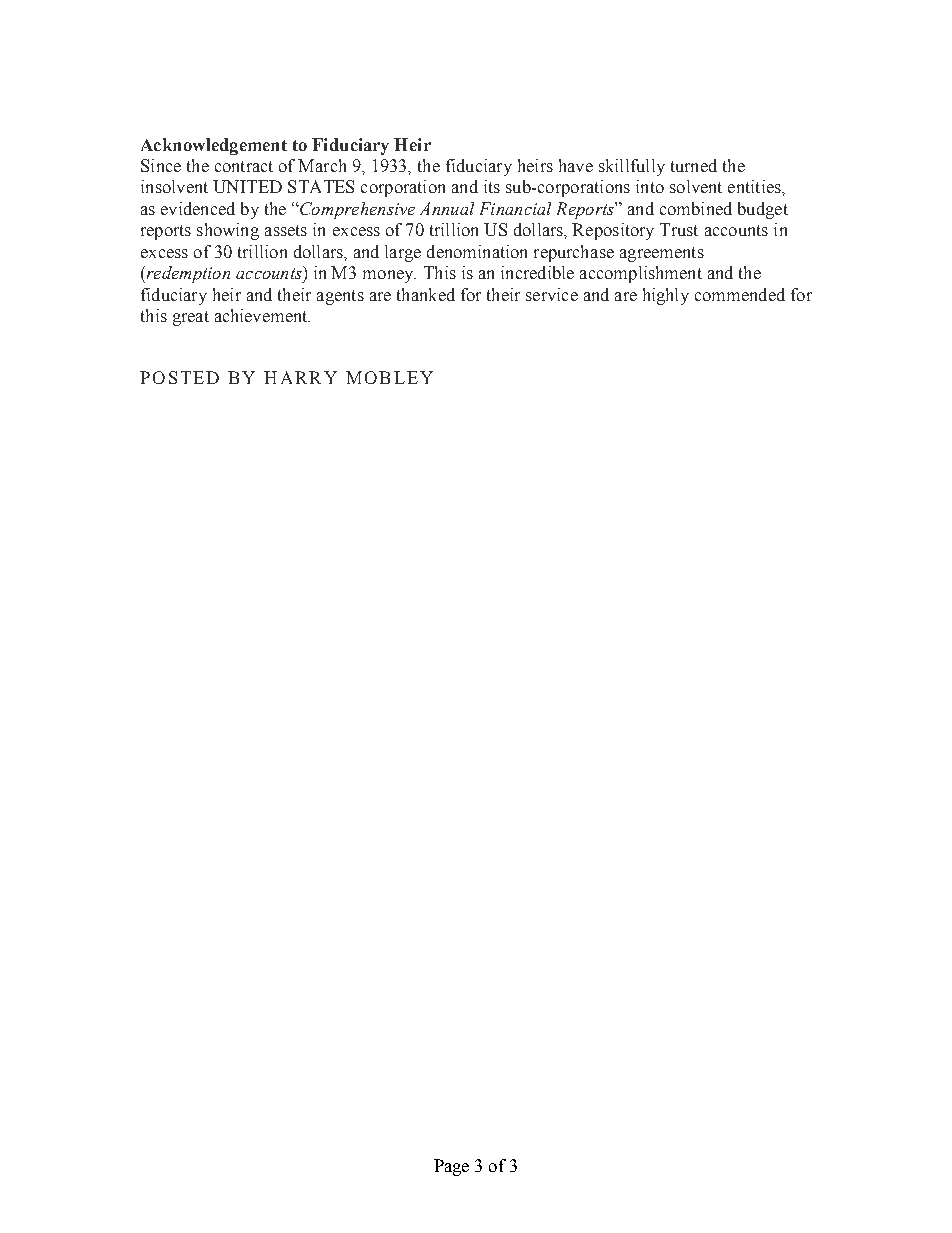  What do you see at coordinates (426, 294) in the screenshot?
I see `thanked` at bounding box center [426, 294].
